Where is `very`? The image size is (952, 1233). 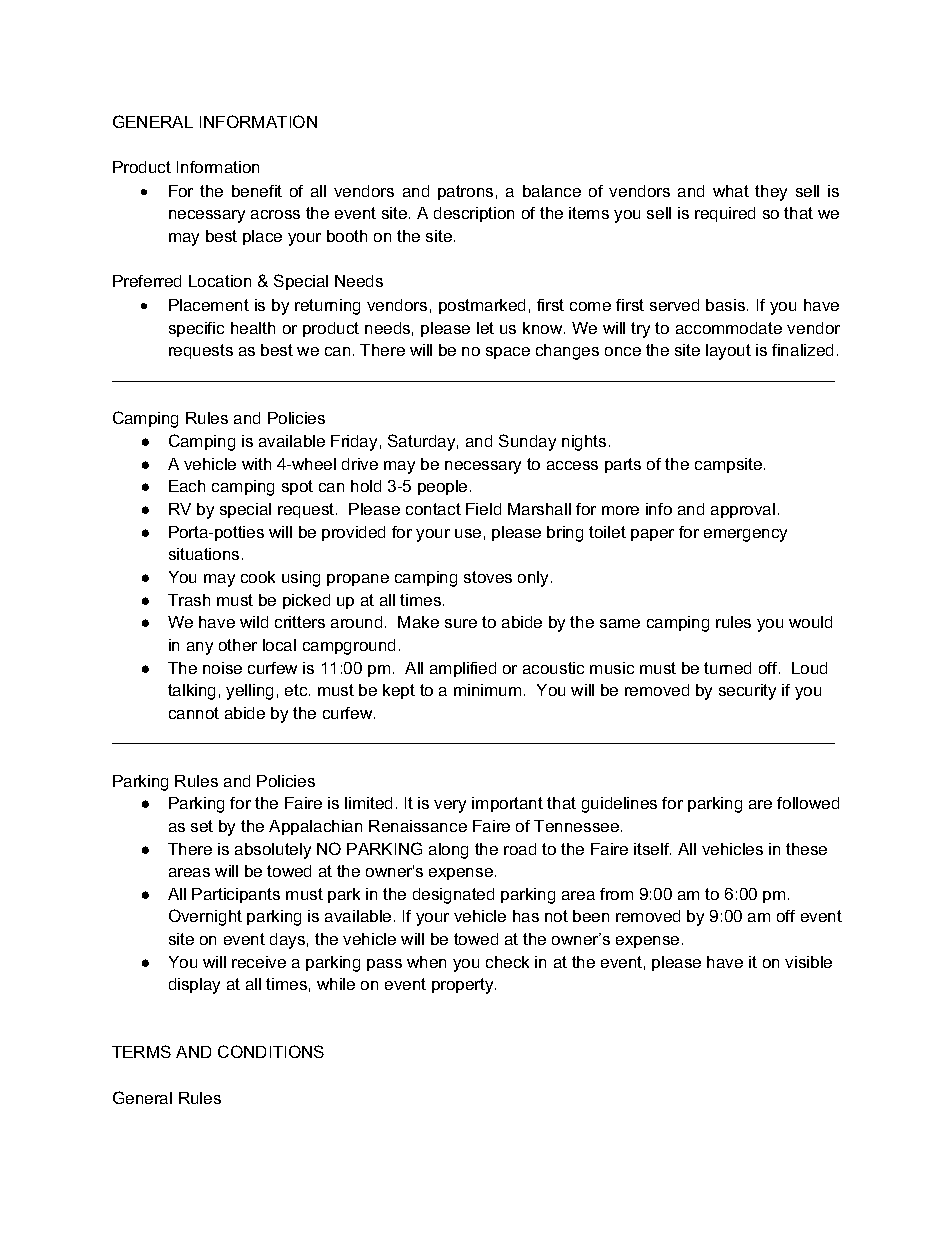 very is located at coordinates (450, 806).
